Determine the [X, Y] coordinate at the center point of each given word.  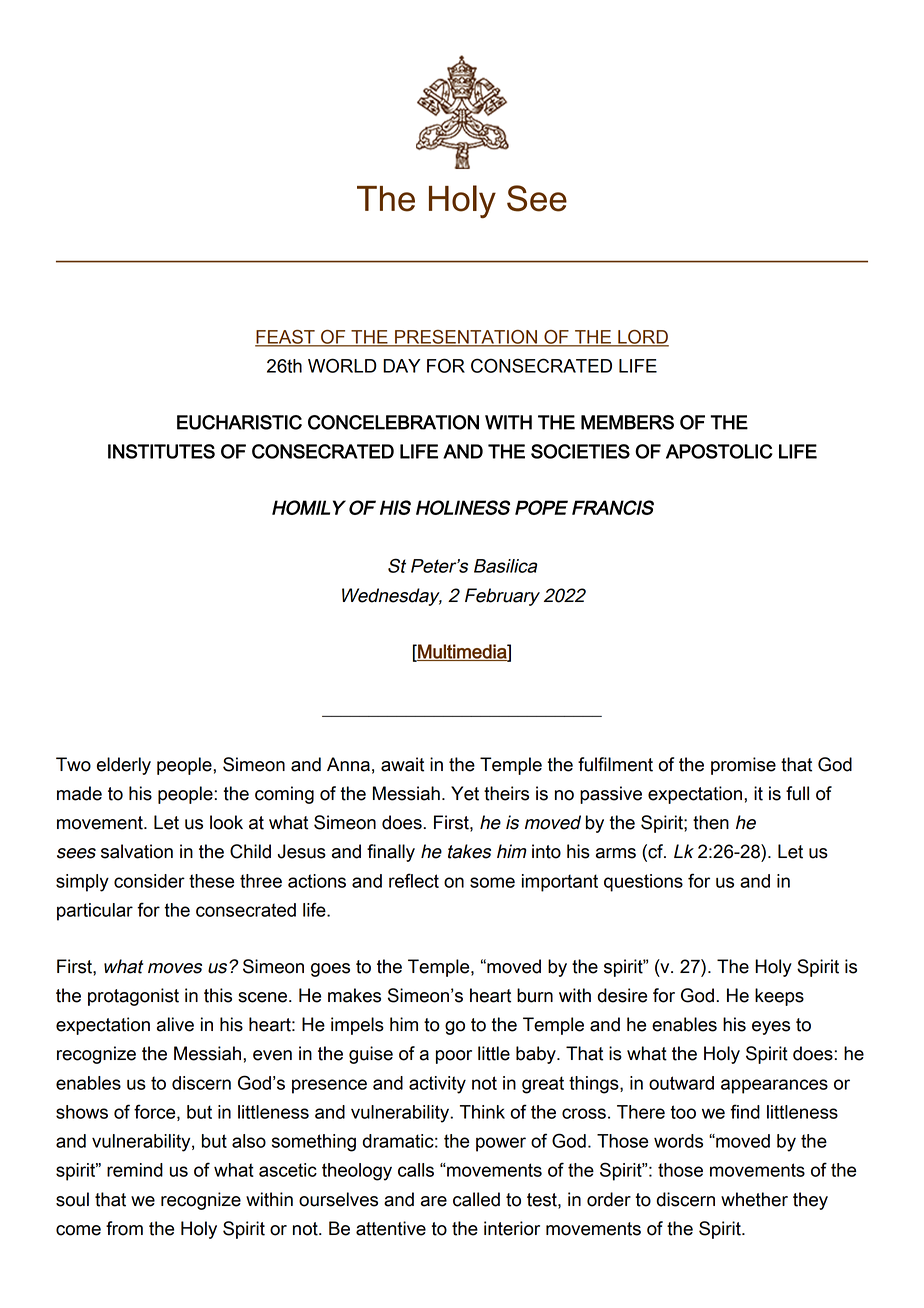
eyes [771, 1028]
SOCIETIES [580, 451]
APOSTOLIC [719, 451]
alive [175, 1024]
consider [149, 881]
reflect [414, 880]
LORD [642, 338]
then [711, 822]
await [402, 764]
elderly [124, 766]
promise [743, 766]
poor [454, 1057]
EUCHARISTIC [239, 422]
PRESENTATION [466, 338]
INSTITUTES [161, 451]
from [124, 1228]
